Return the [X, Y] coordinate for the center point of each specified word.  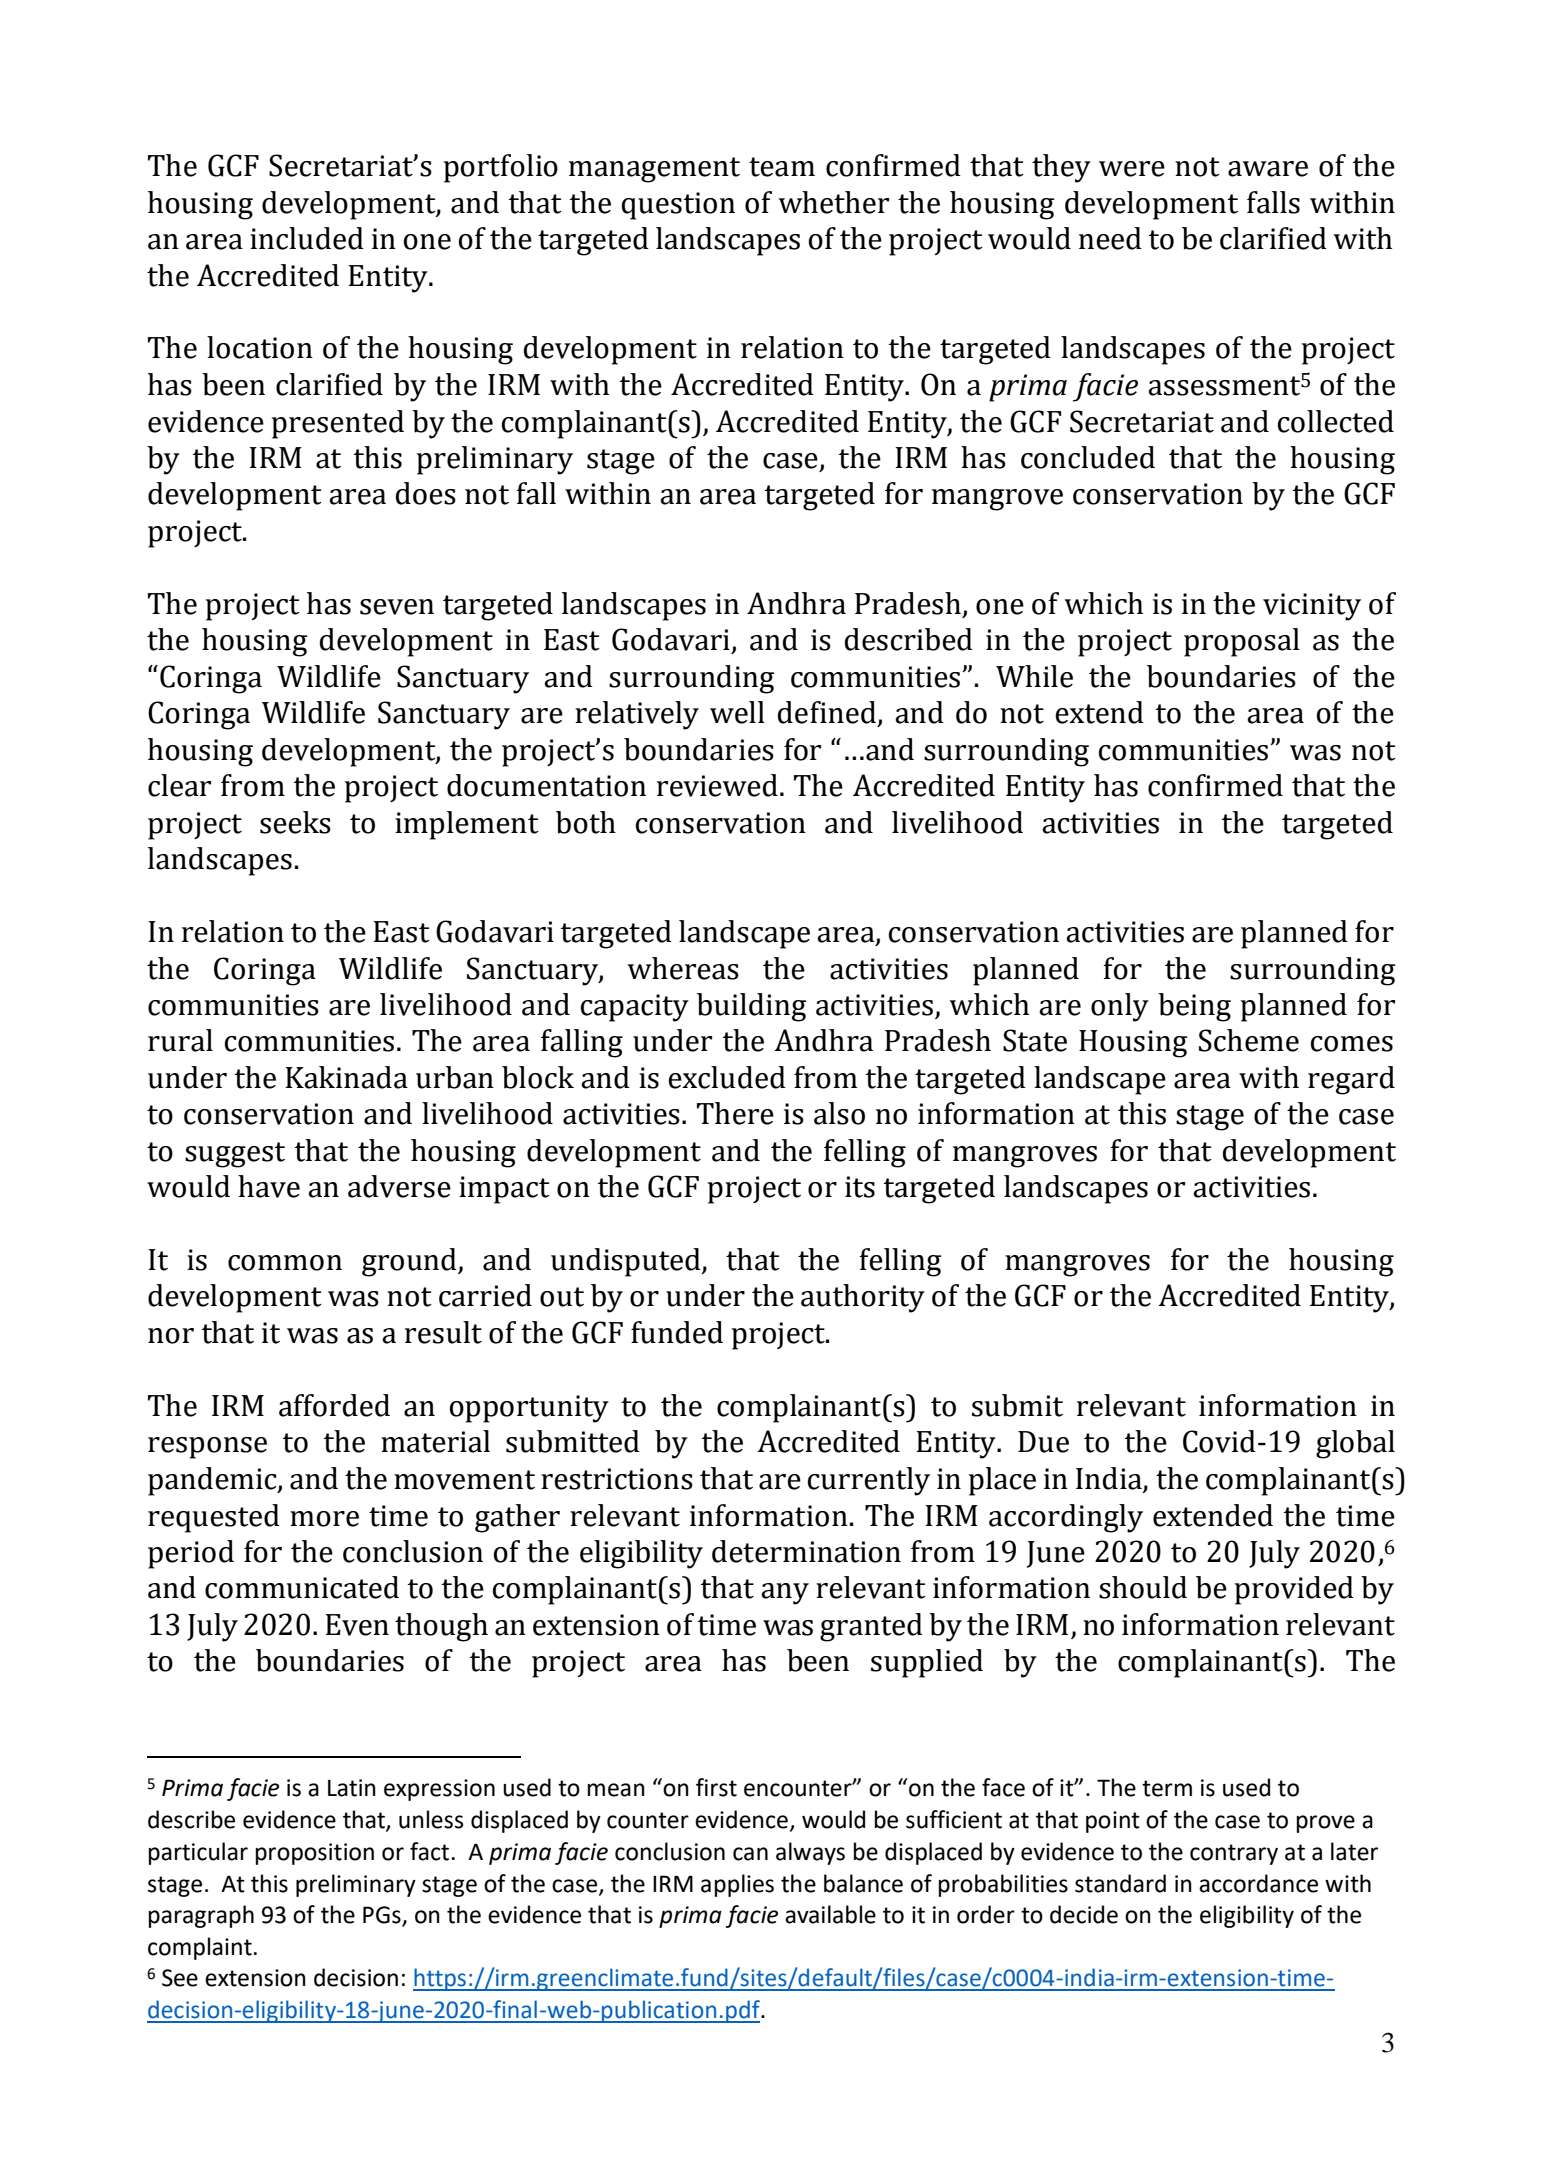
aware [1268, 169]
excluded [727, 1077]
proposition [315, 1854]
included [307, 238]
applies [737, 1885]
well [737, 712]
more [324, 1519]
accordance [1258, 1883]
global [1355, 1444]
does [426, 493]
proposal [1242, 642]
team [782, 167]
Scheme [1249, 1040]
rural [180, 1040]
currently [869, 1481]
